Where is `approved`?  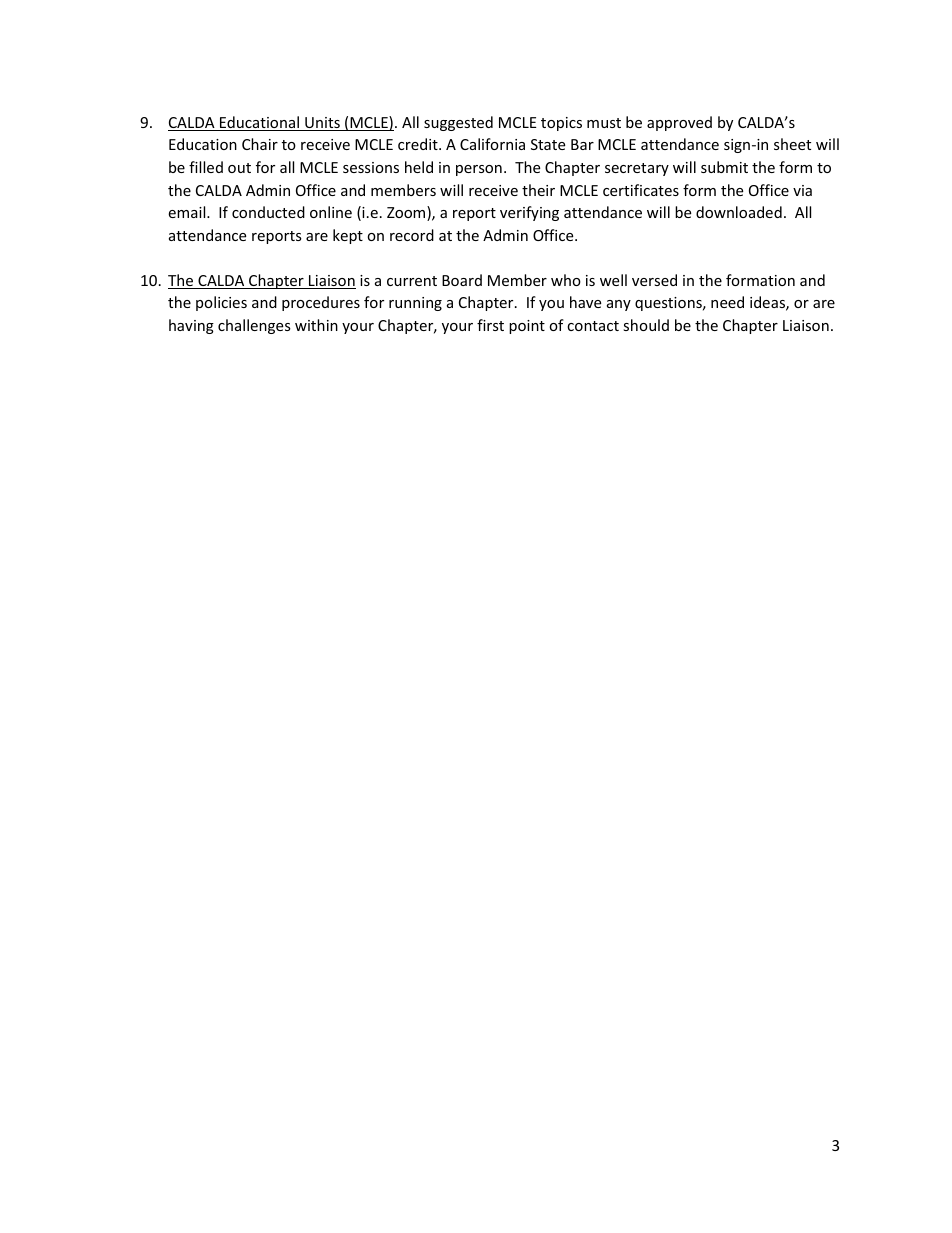
approved is located at coordinates (679, 123).
